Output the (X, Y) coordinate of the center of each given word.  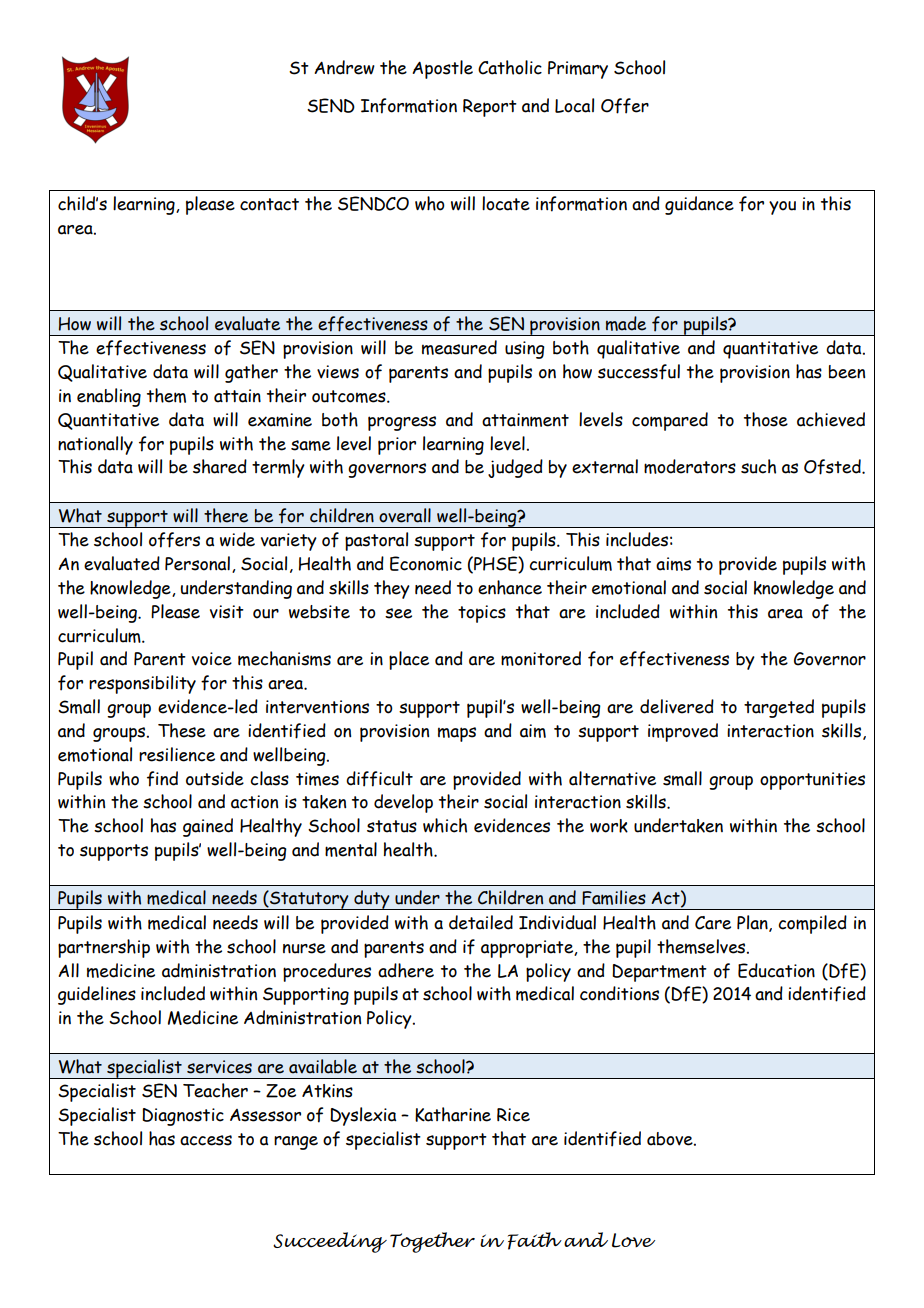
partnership (104, 948)
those (766, 419)
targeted (779, 708)
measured (459, 347)
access (206, 1140)
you (782, 208)
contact (269, 204)
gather (251, 373)
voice (212, 659)
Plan (753, 923)
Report (490, 108)
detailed (481, 922)
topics (482, 614)
